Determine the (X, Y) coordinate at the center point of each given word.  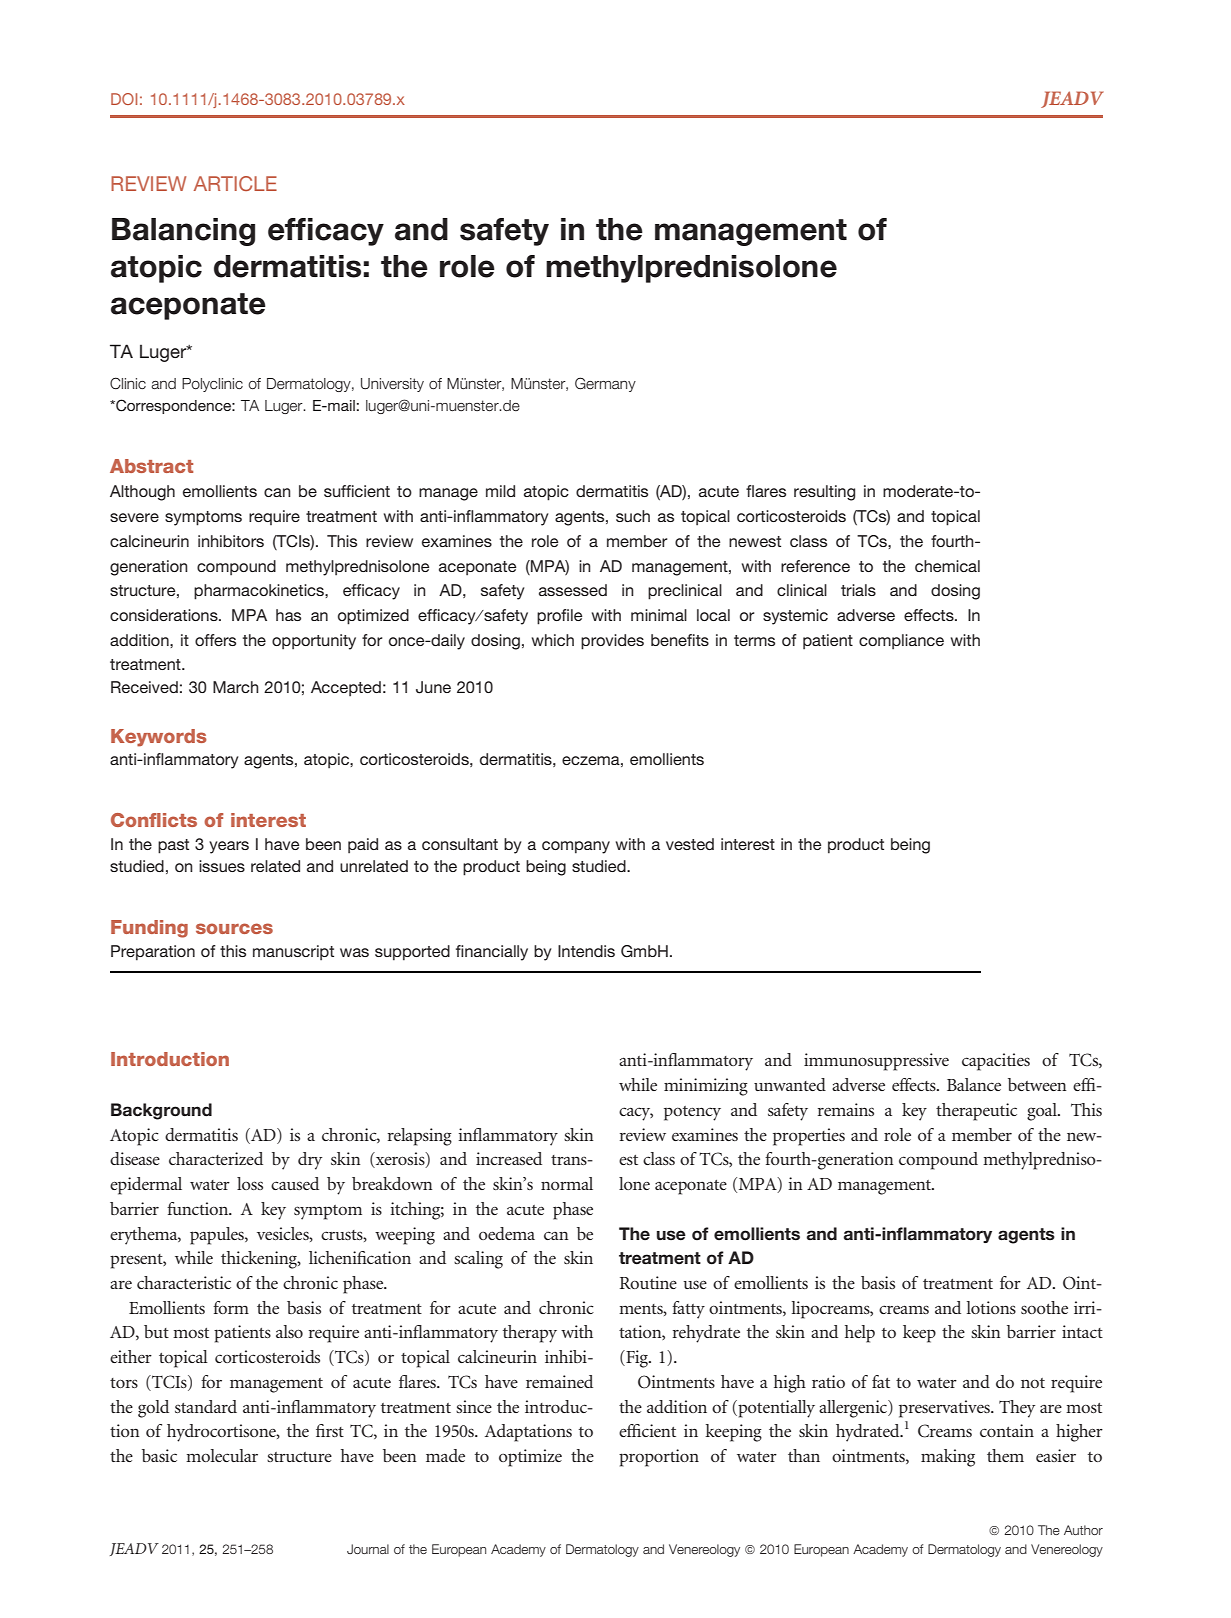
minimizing (706, 1087)
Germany (605, 384)
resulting (824, 493)
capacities (996, 1062)
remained (559, 1381)
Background (161, 1111)
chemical (947, 566)
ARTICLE (235, 183)
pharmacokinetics (260, 592)
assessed (573, 590)
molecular (222, 1455)
